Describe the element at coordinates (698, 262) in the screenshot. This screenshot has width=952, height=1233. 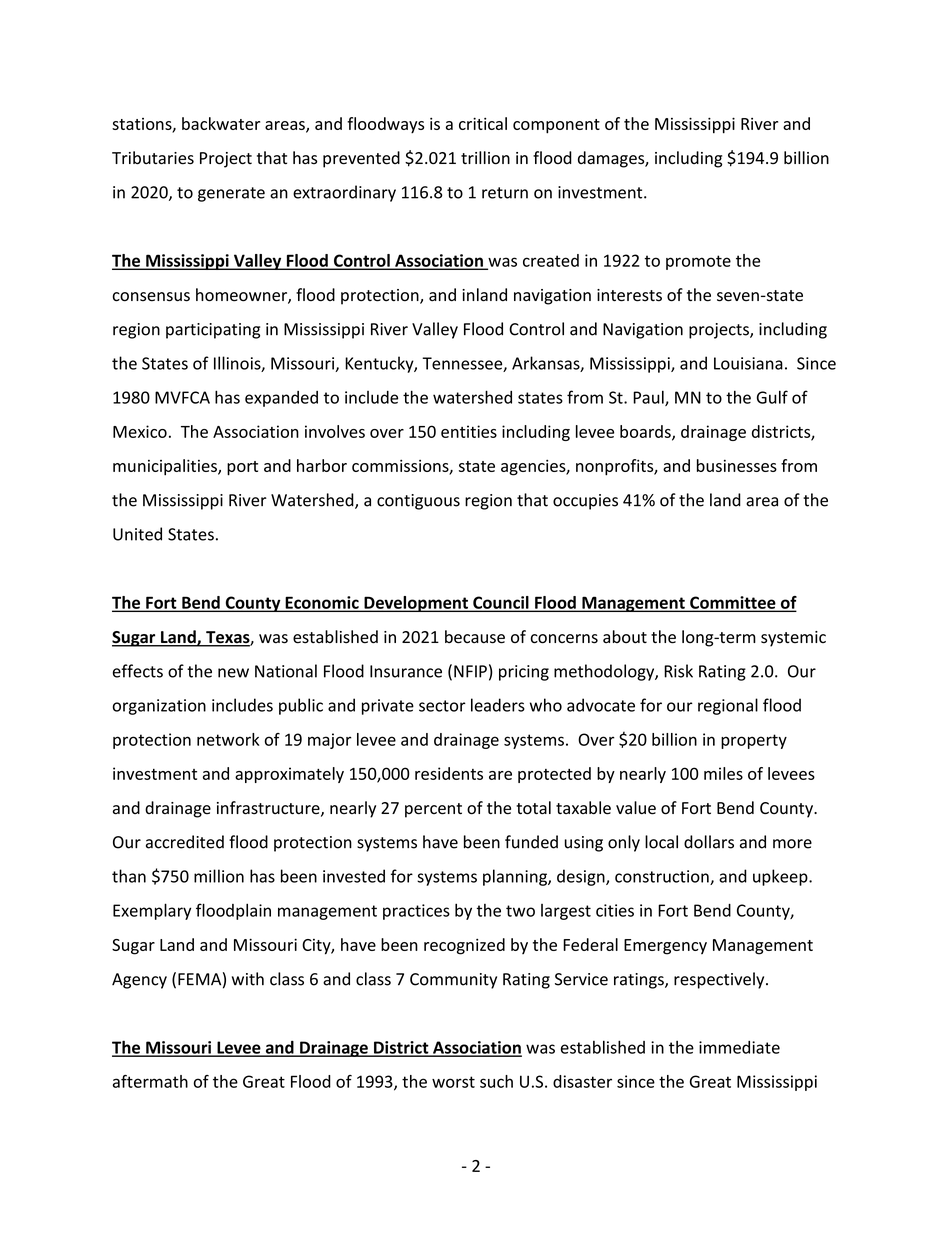
I see `promote` at that location.
